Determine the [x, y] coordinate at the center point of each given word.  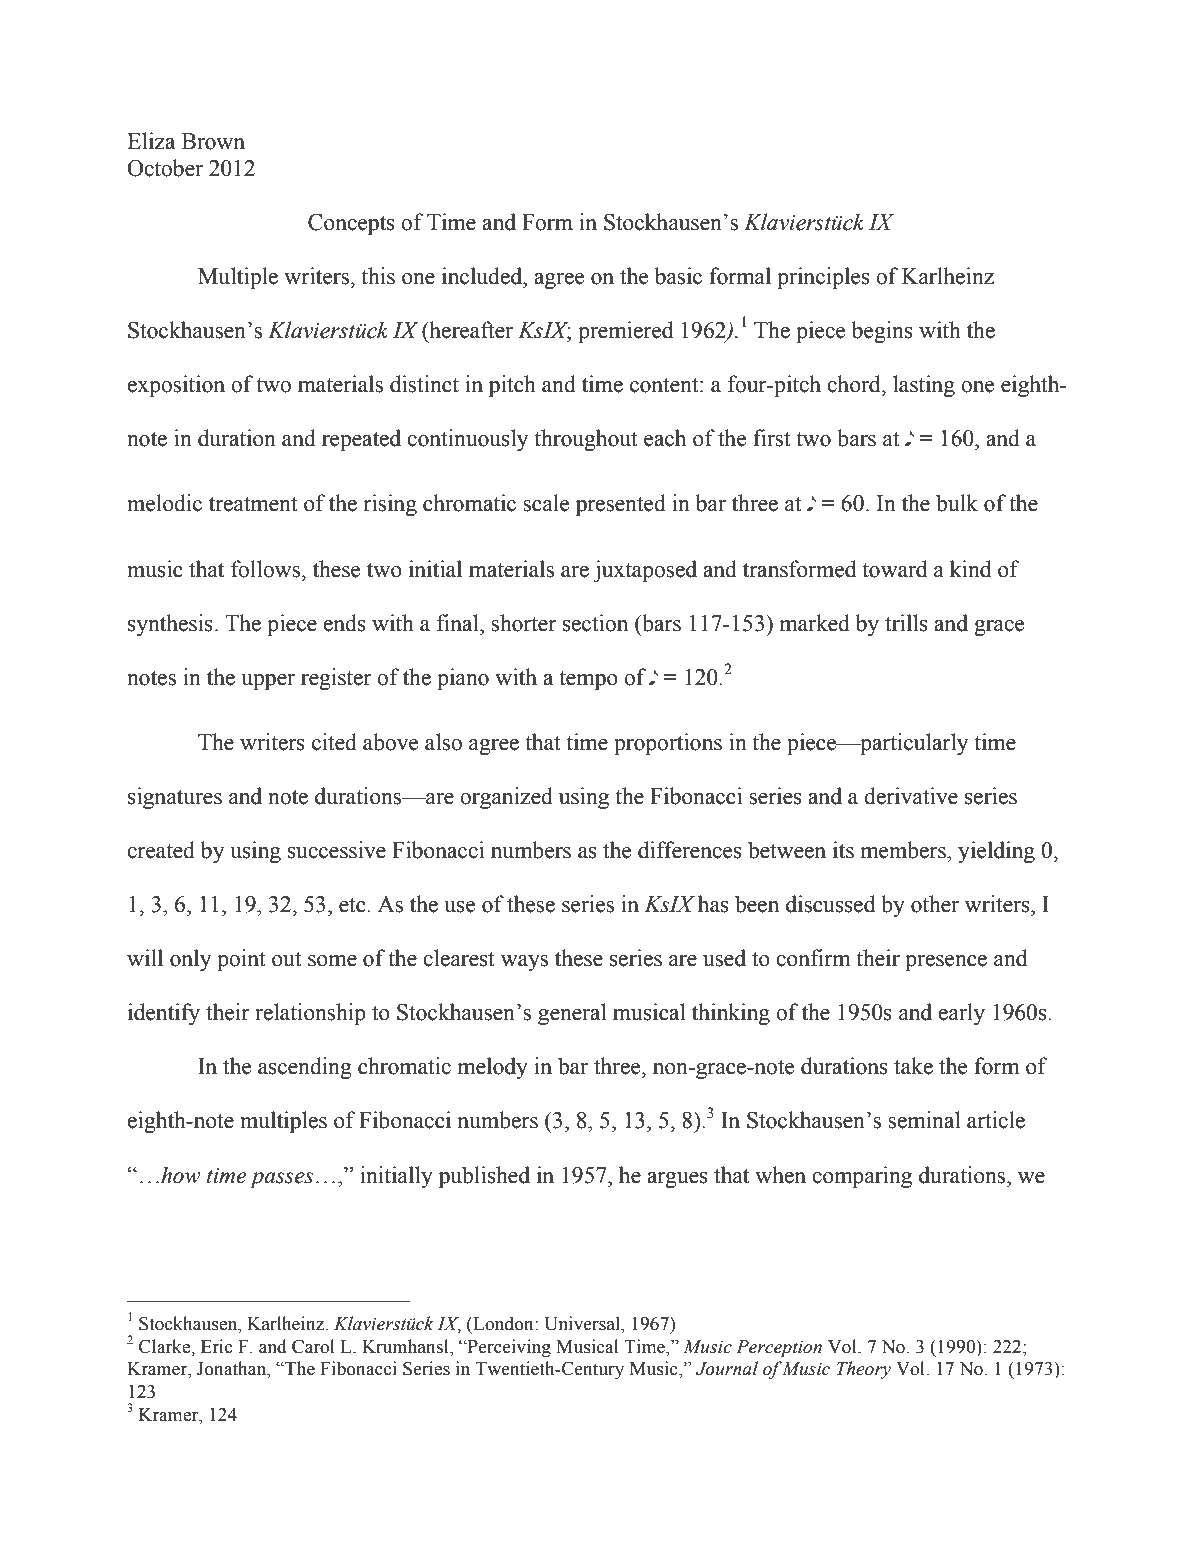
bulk [957, 503]
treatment [253, 504]
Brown [213, 141]
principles [823, 278]
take [913, 1066]
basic [678, 276]
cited [334, 742]
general [572, 1014]
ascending [305, 1068]
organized [506, 798]
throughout [586, 440]
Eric [216, 1346]
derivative [911, 796]
